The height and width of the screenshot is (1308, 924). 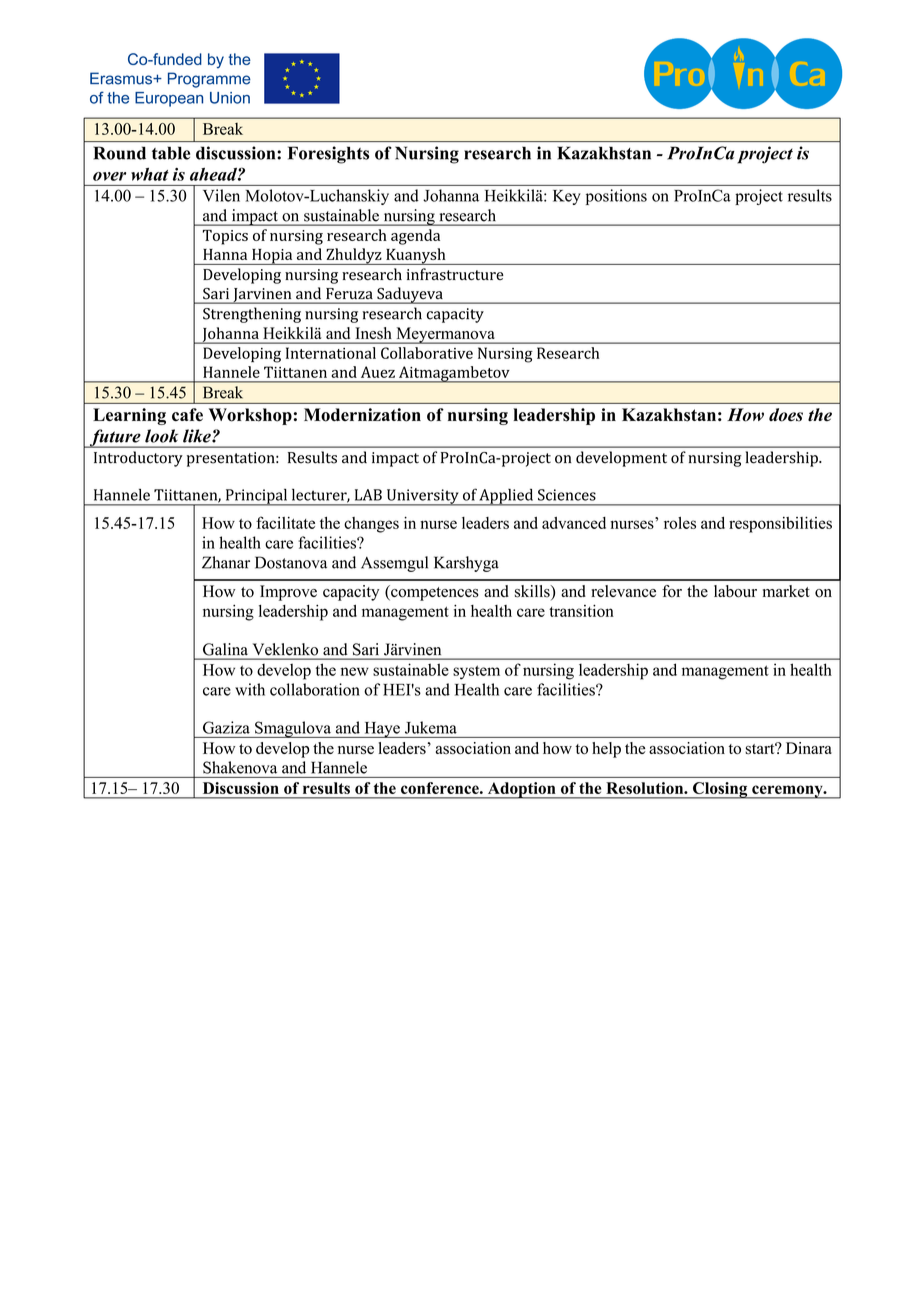 I want to click on does, so click(x=786, y=415).
